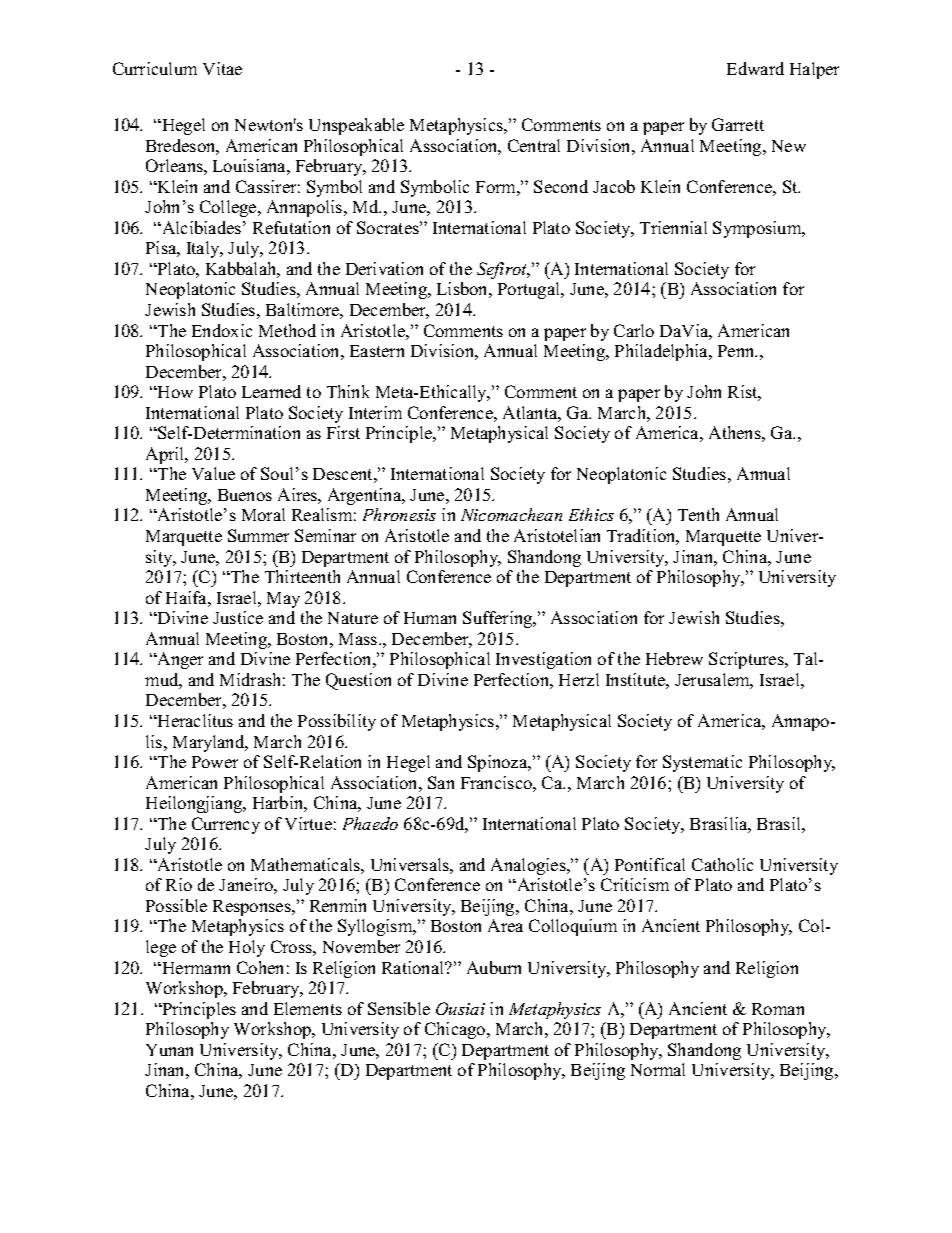  Describe the element at coordinates (308, 1008) in the screenshot. I see `Elements` at that location.
